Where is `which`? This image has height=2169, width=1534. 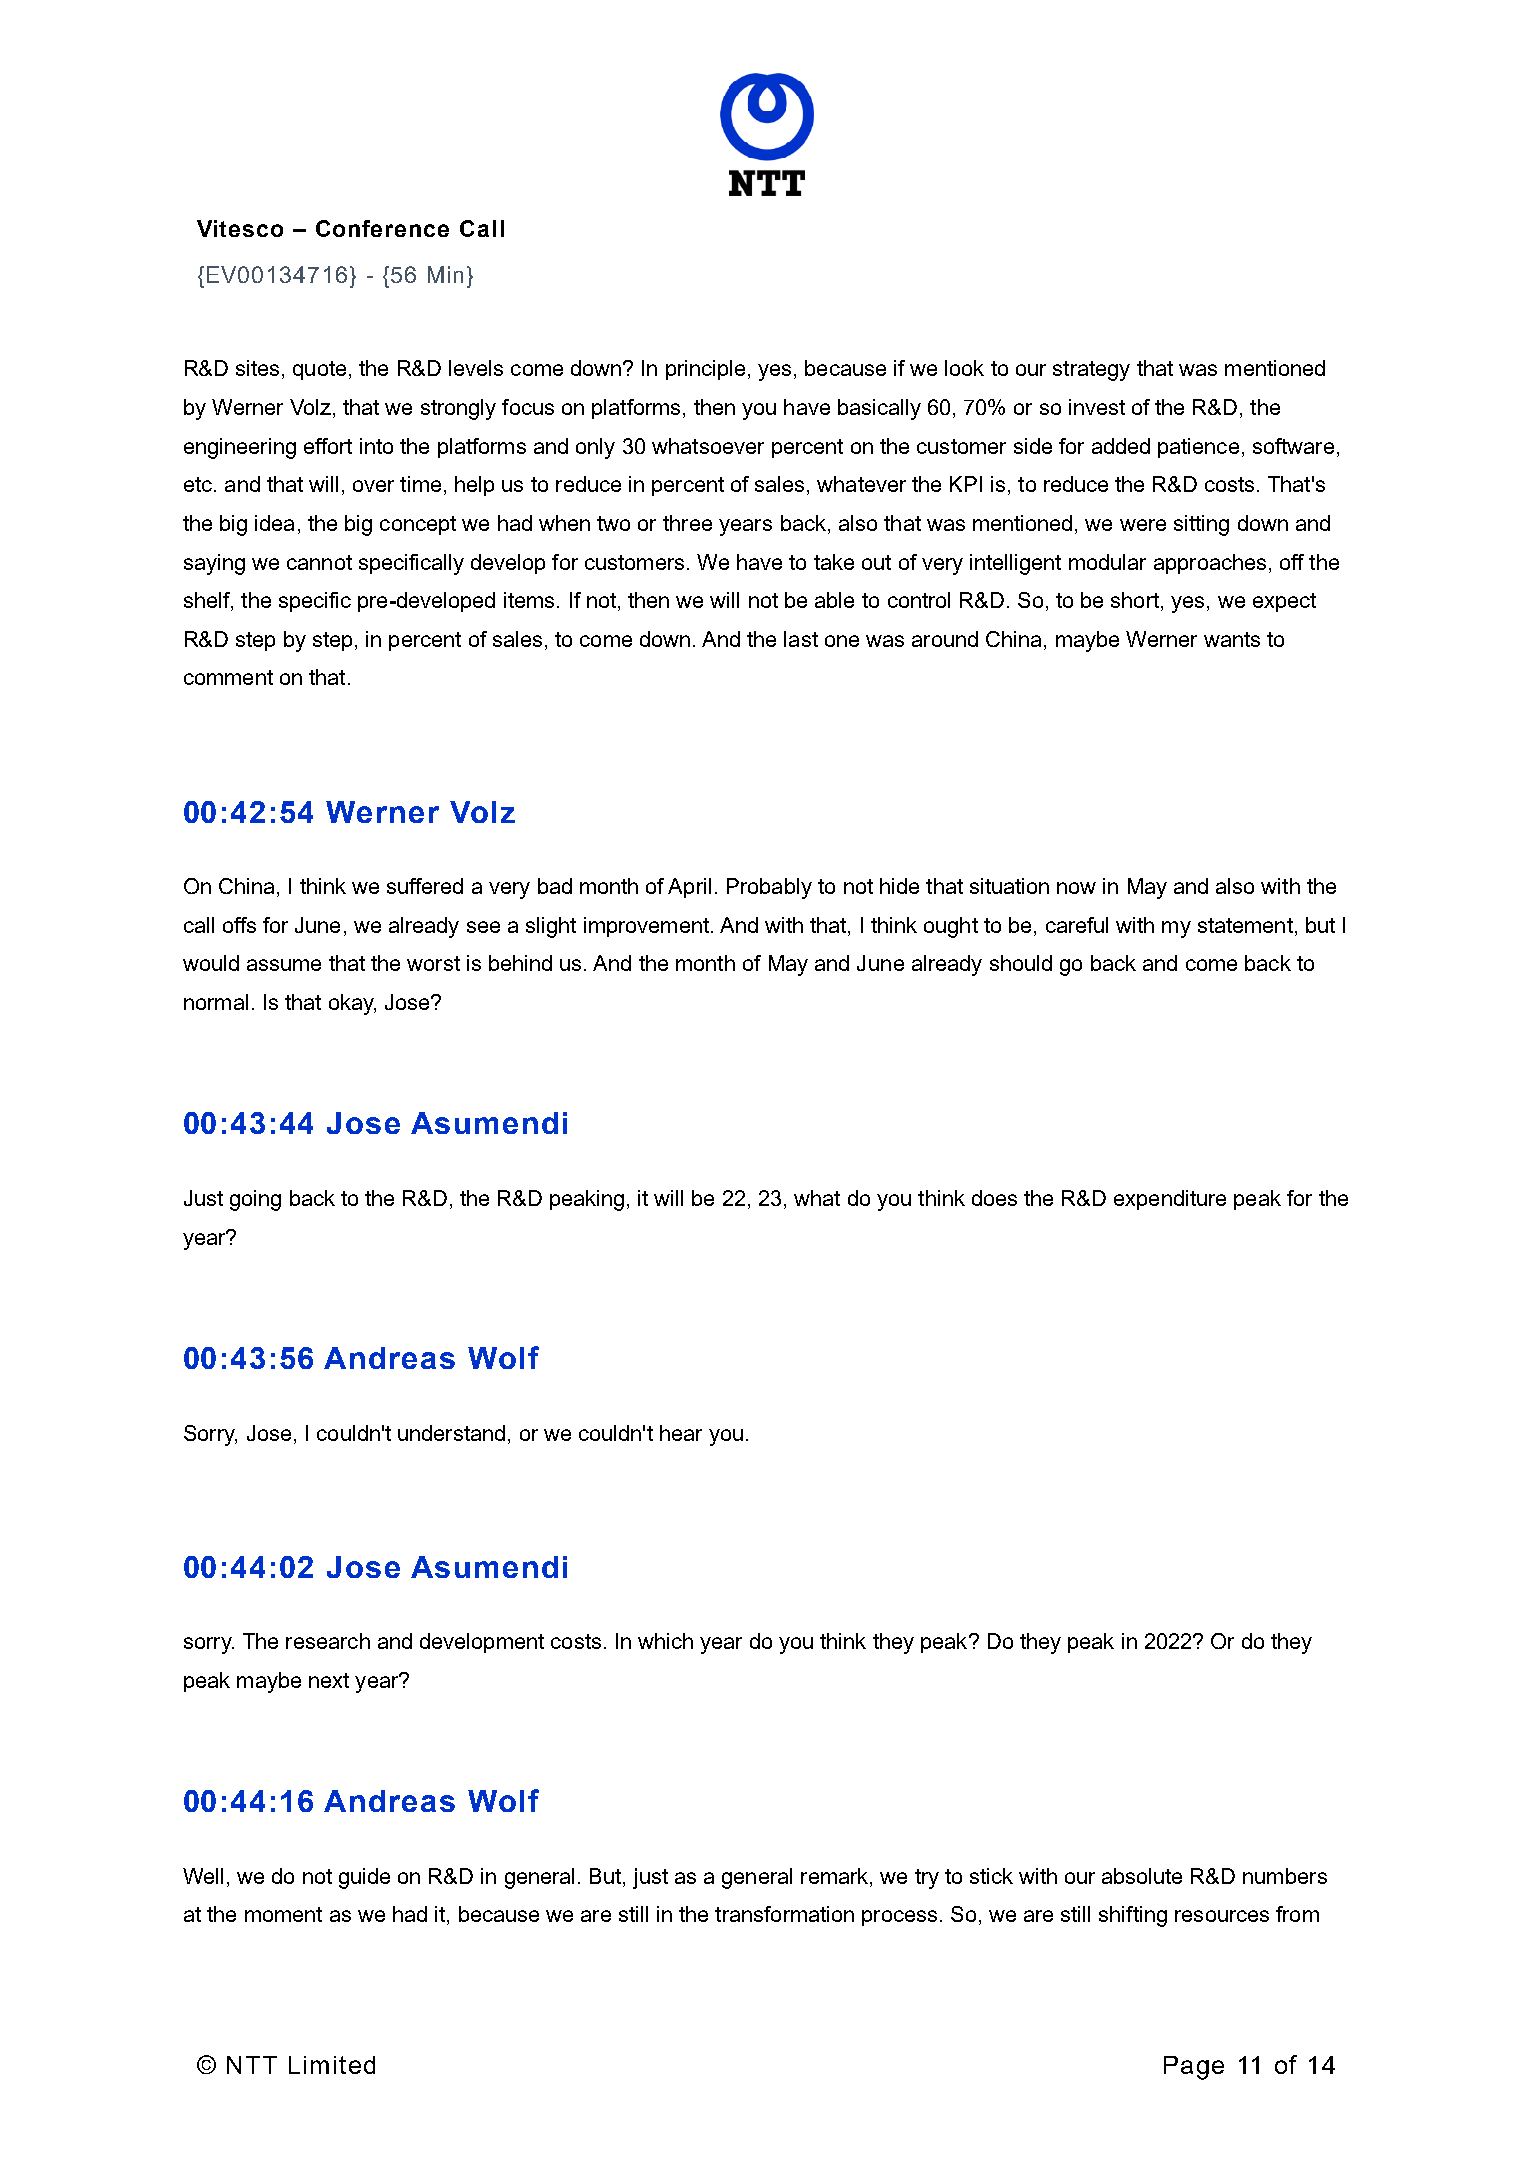 which is located at coordinates (665, 1641).
